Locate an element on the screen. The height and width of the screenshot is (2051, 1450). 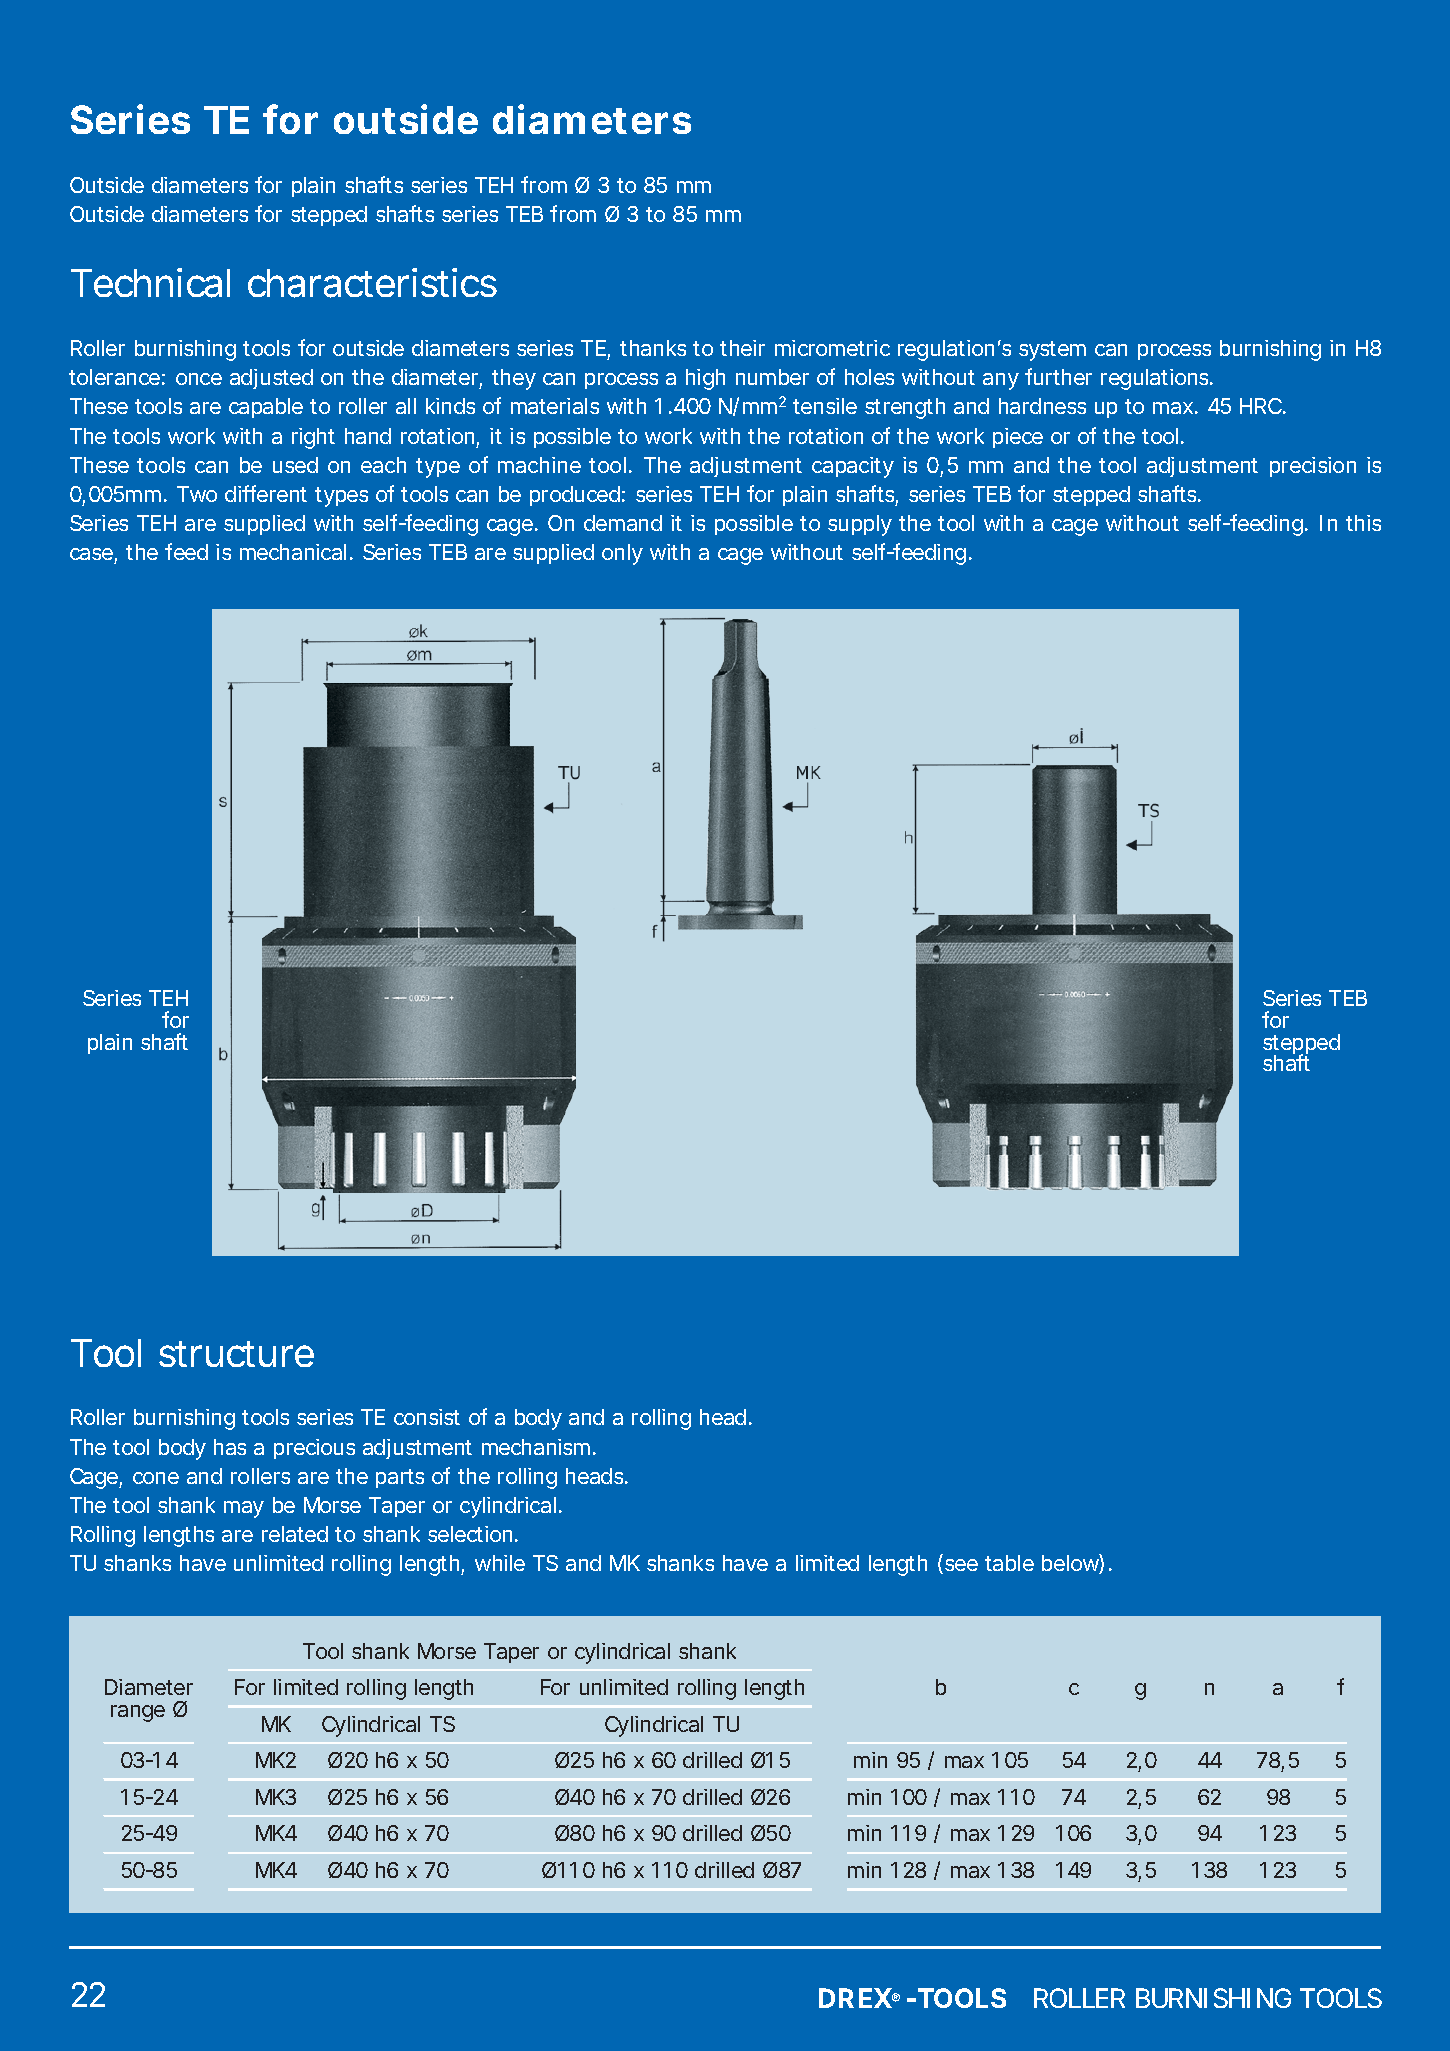
parts is located at coordinates (400, 1478).
